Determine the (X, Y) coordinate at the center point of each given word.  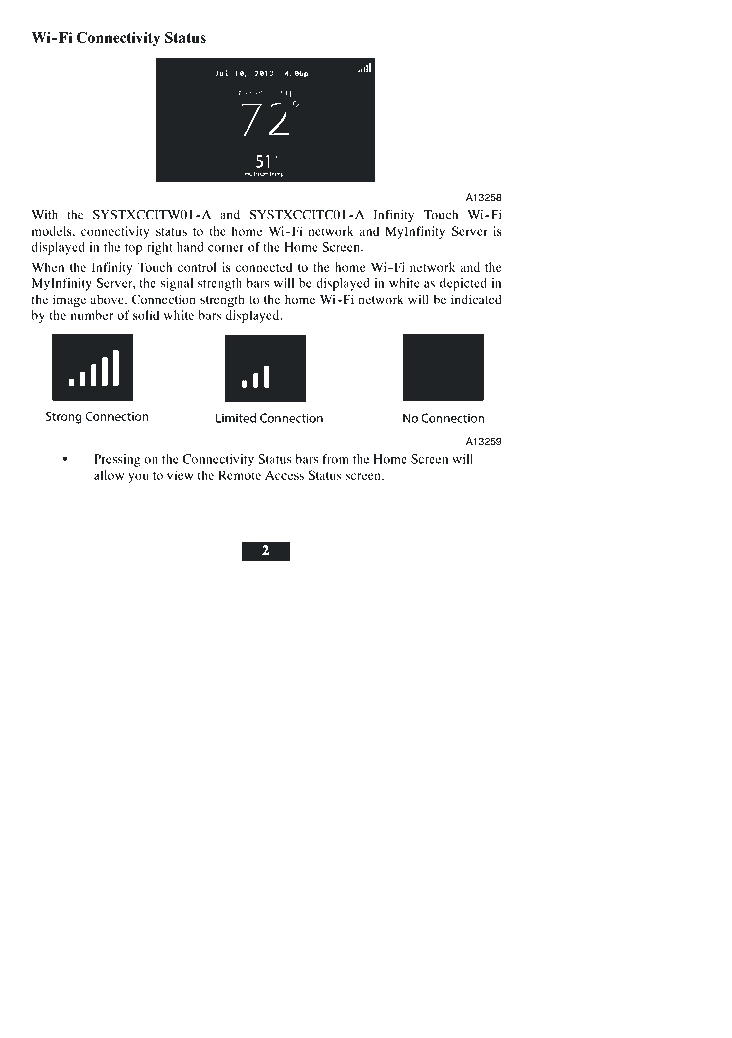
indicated (476, 299)
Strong (64, 417)
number (92, 315)
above (108, 299)
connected (264, 267)
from (335, 459)
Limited (236, 418)
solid (146, 315)
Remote (239, 475)
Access (284, 475)
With (44, 215)
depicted (463, 284)
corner (226, 248)
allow (109, 475)
